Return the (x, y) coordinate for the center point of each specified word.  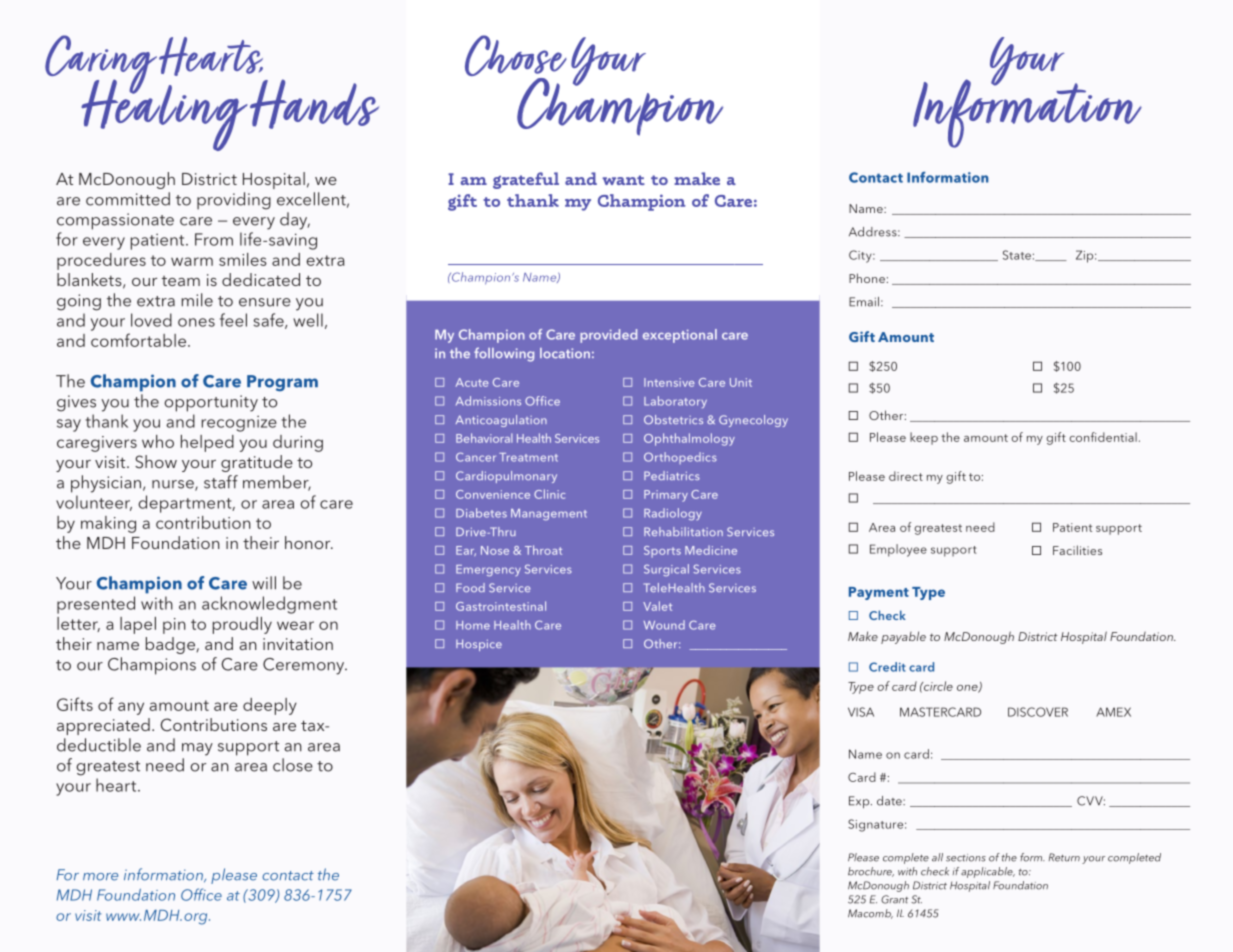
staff (221, 482)
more (100, 877)
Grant (894, 899)
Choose (516, 57)
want (623, 180)
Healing (164, 114)
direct (906, 476)
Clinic (549, 494)
